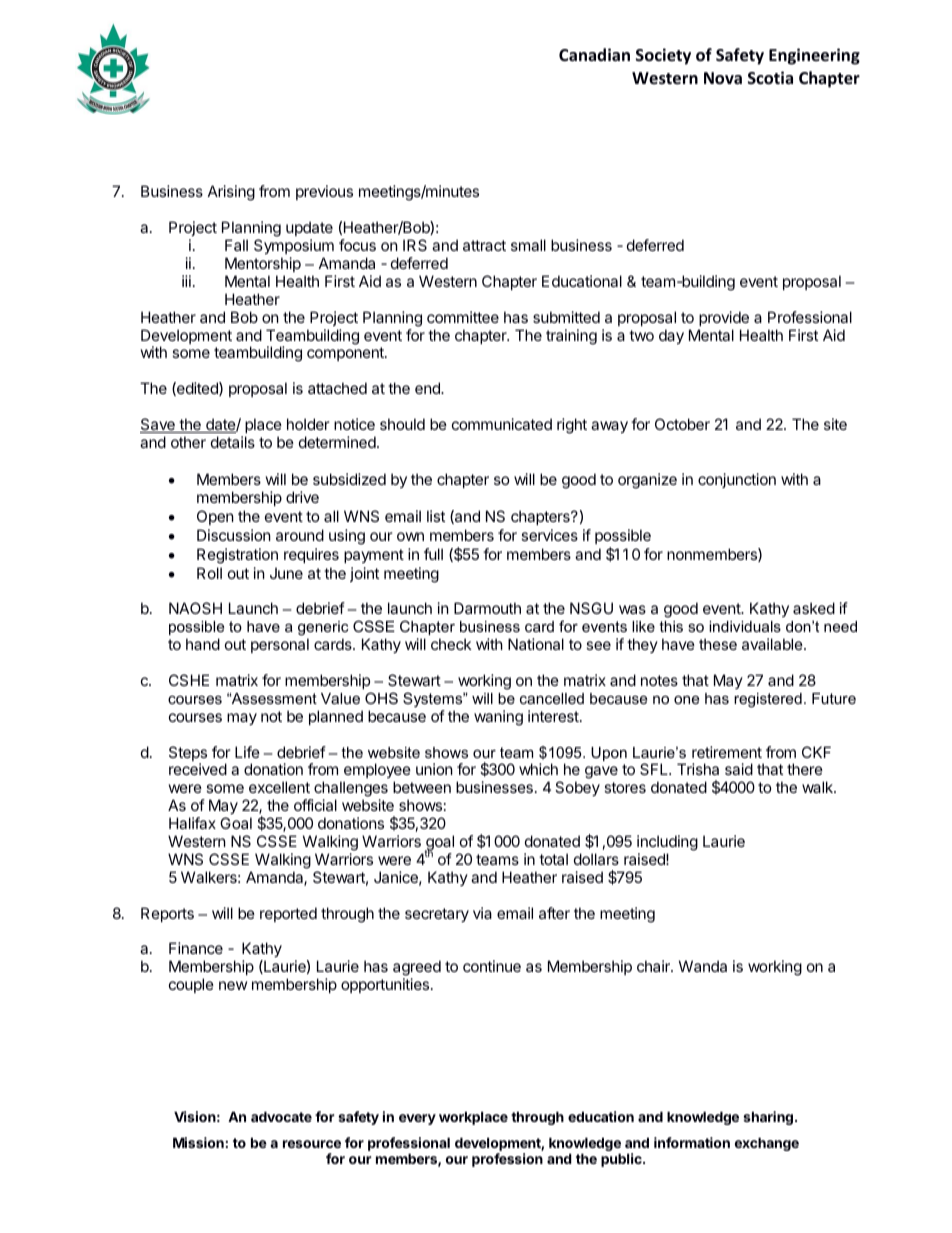 The height and width of the screenshot is (1233, 952). I want to click on Arising, so click(231, 193).
